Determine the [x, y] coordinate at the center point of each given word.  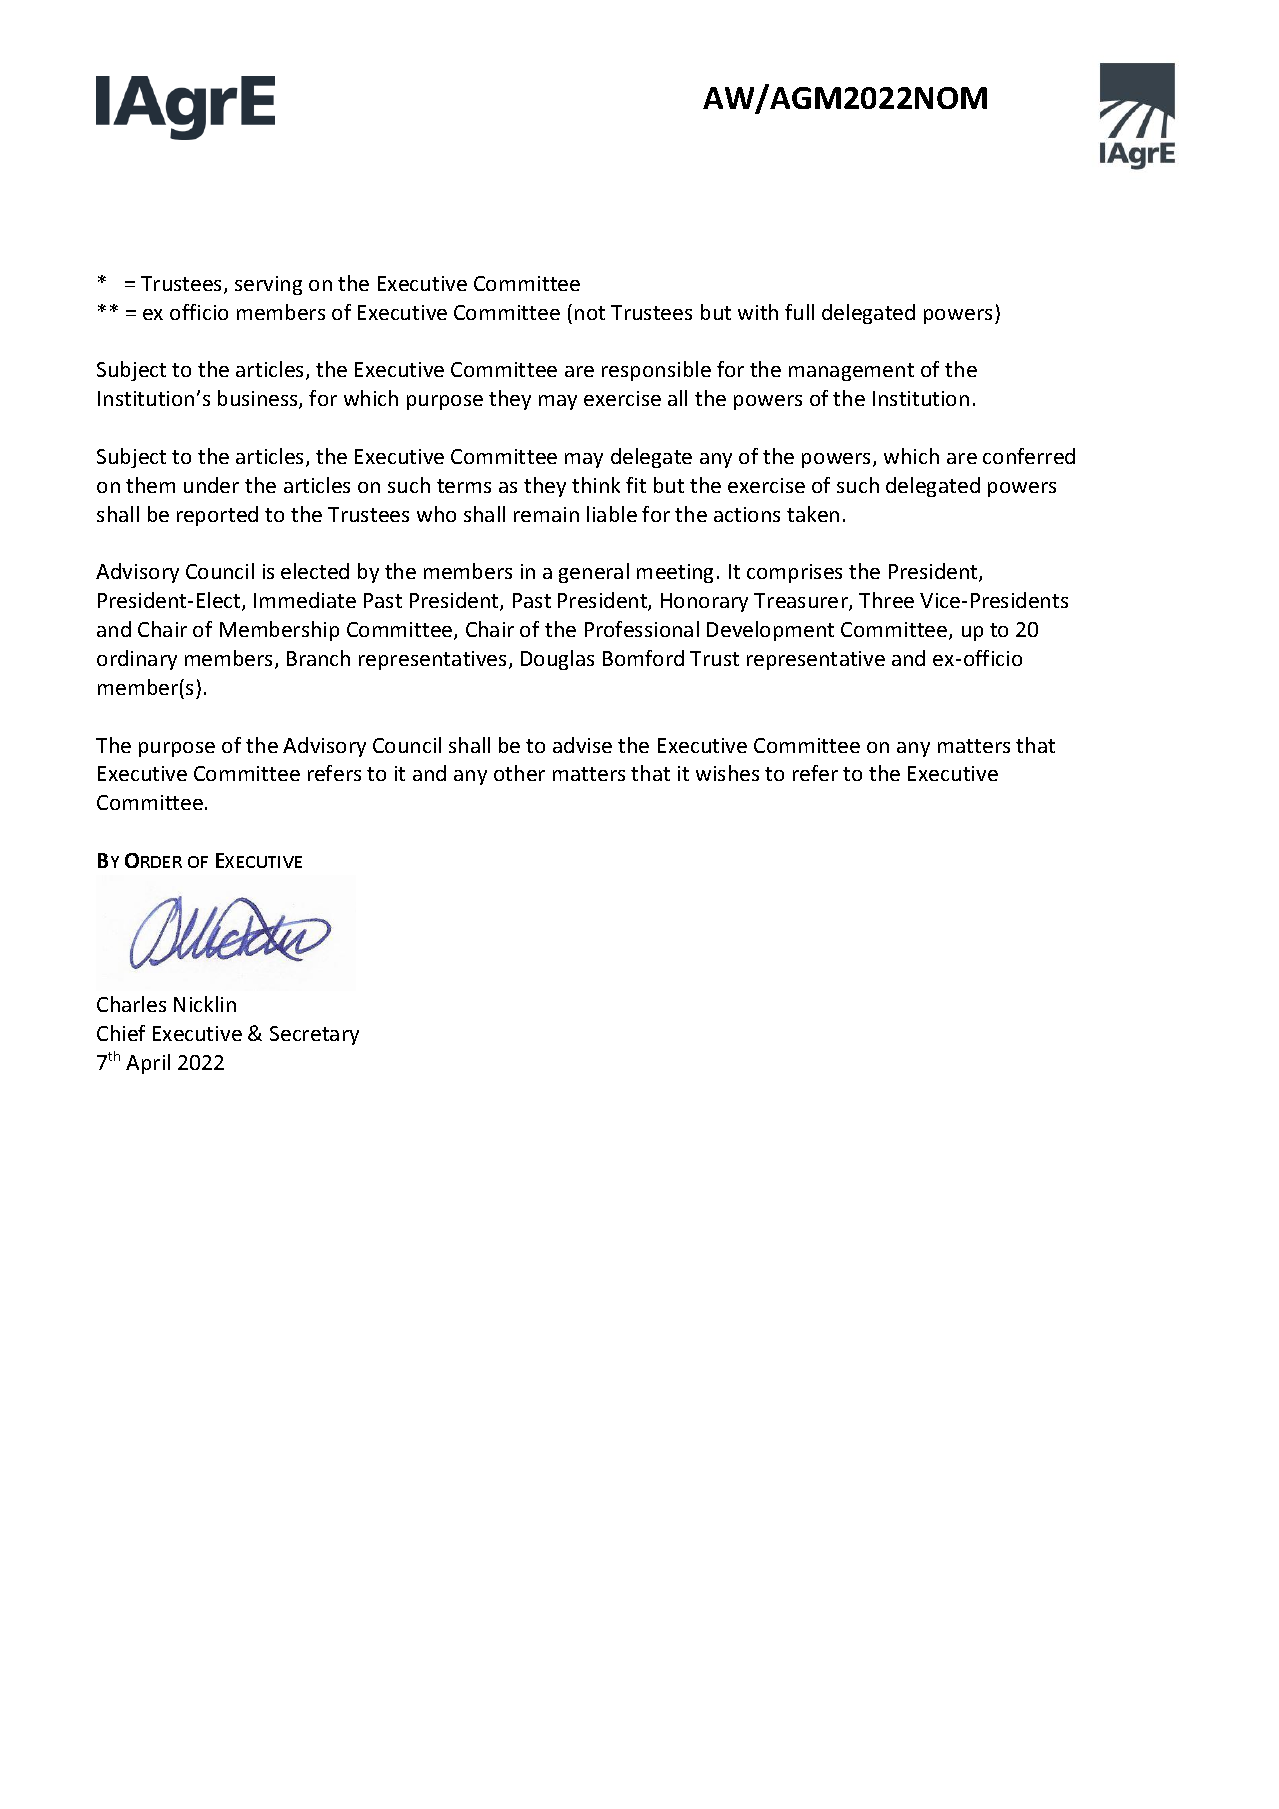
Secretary [314, 1035]
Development [770, 631]
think [596, 485]
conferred [1029, 456]
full [799, 312]
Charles [131, 1004]
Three [886, 600]
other [519, 773]
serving [268, 285]
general [594, 573]
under [211, 485]
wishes [727, 773]
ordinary [137, 660]
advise [582, 745]
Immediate [305, 600]
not [590, 313]
